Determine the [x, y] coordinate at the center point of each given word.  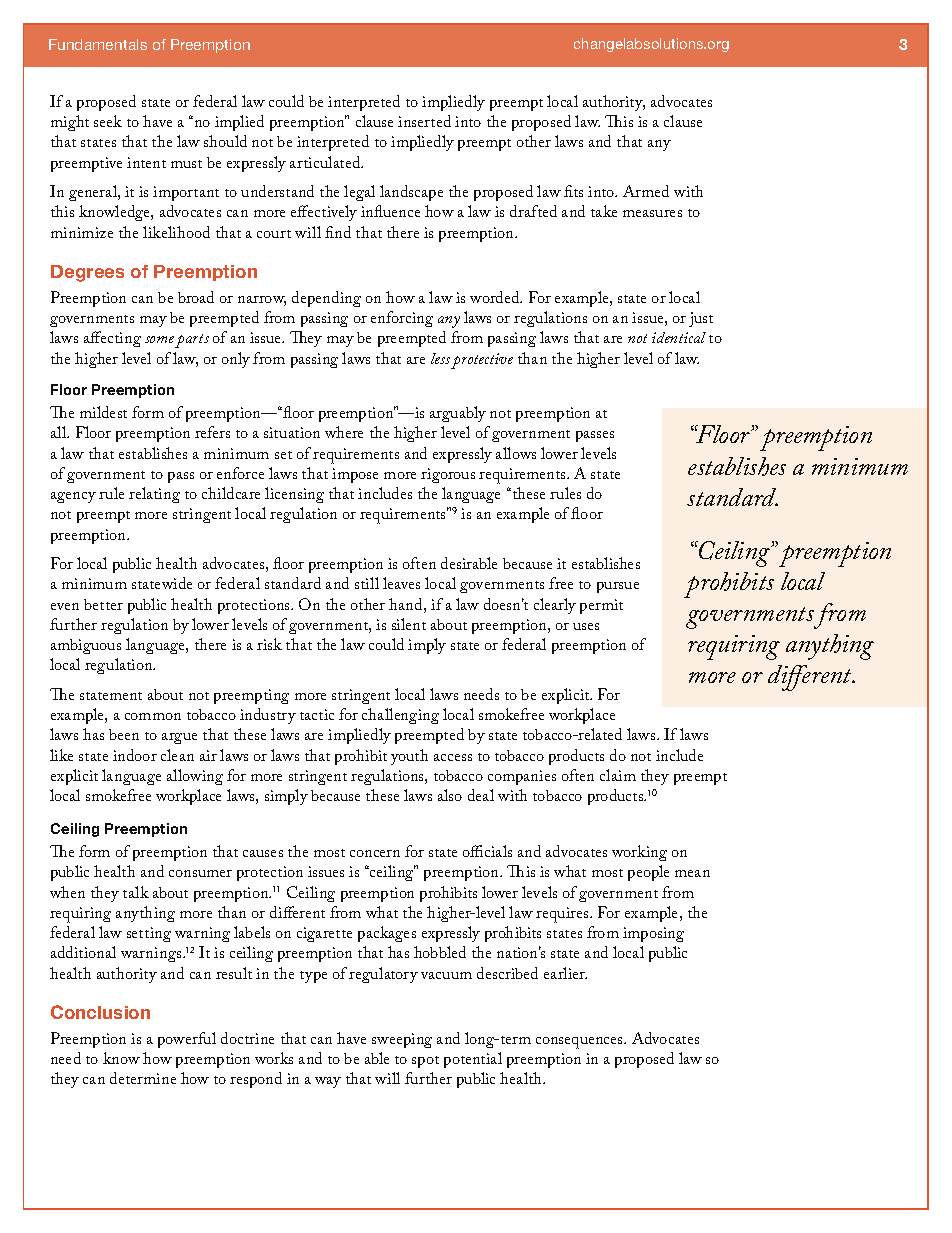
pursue [618, 587]
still [367, 583]
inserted [424, 121]
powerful [187, 1040]
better [103, 604]
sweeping [402, 1040]
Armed [646, 191]
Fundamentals [98, 44]
